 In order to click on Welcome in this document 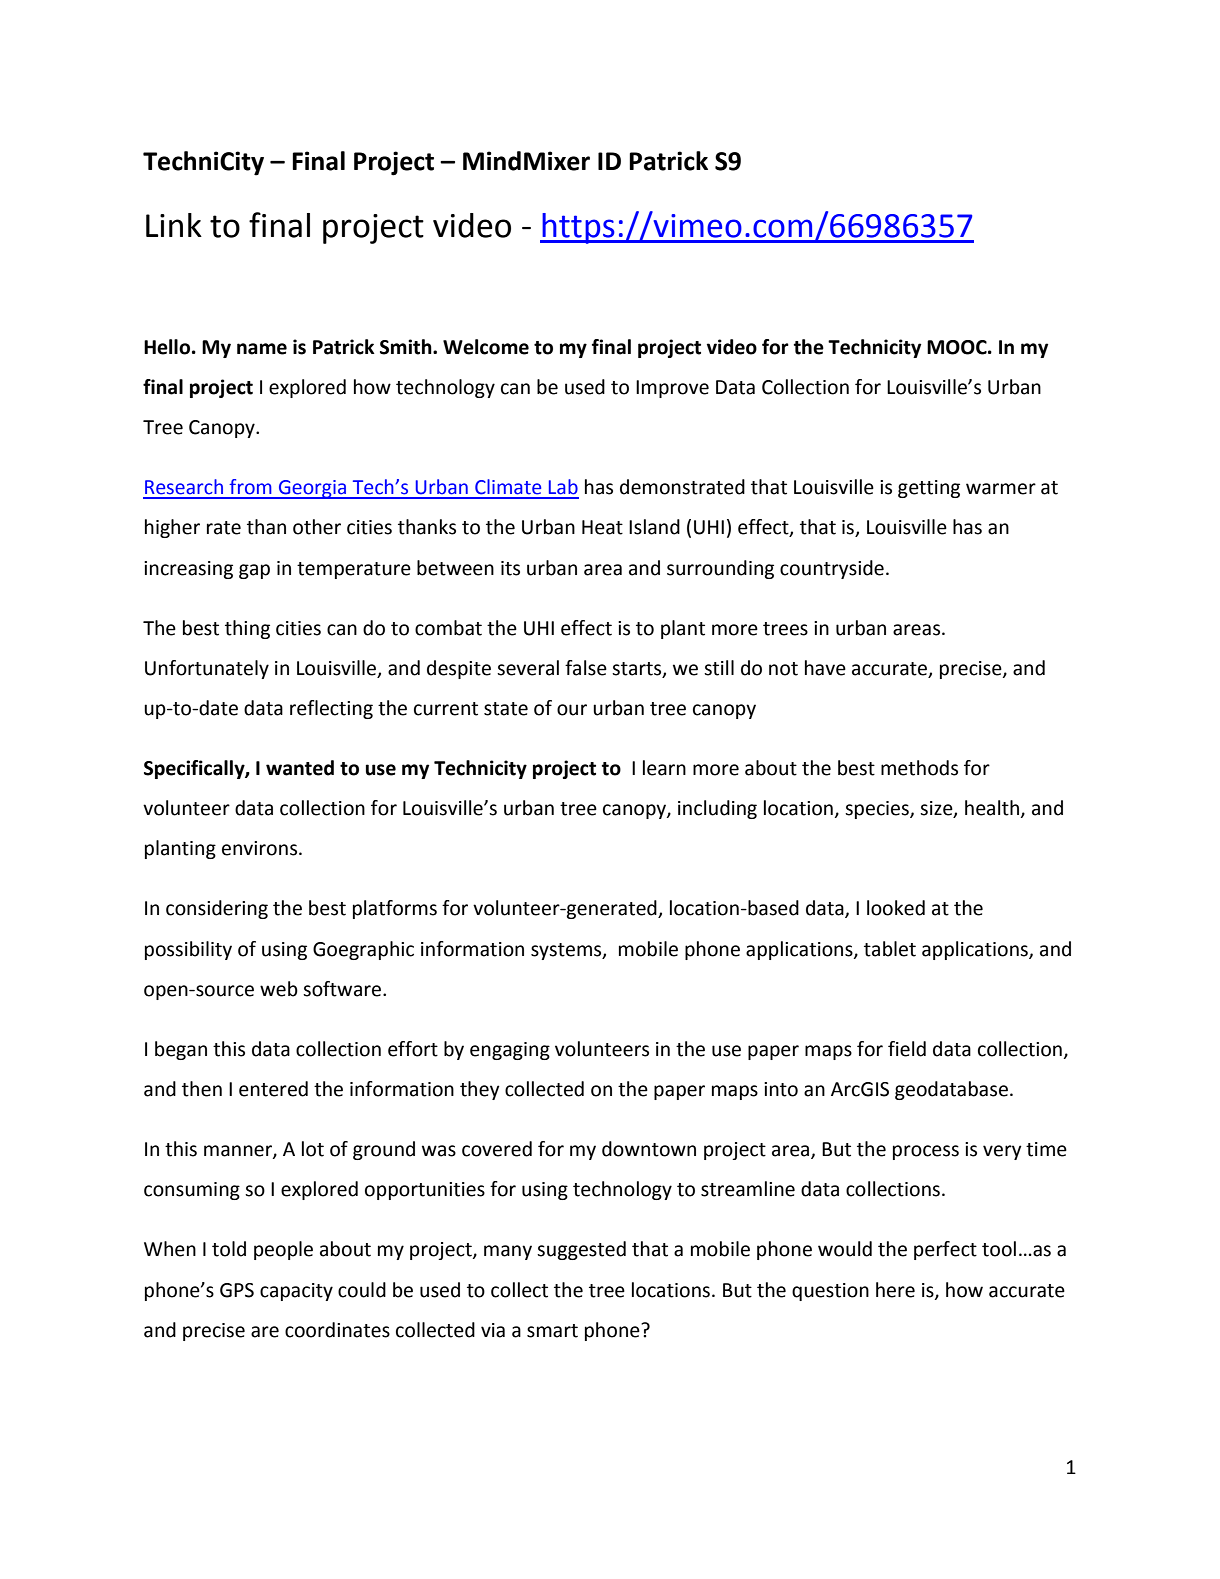, I will do `click(486, 347)`.
